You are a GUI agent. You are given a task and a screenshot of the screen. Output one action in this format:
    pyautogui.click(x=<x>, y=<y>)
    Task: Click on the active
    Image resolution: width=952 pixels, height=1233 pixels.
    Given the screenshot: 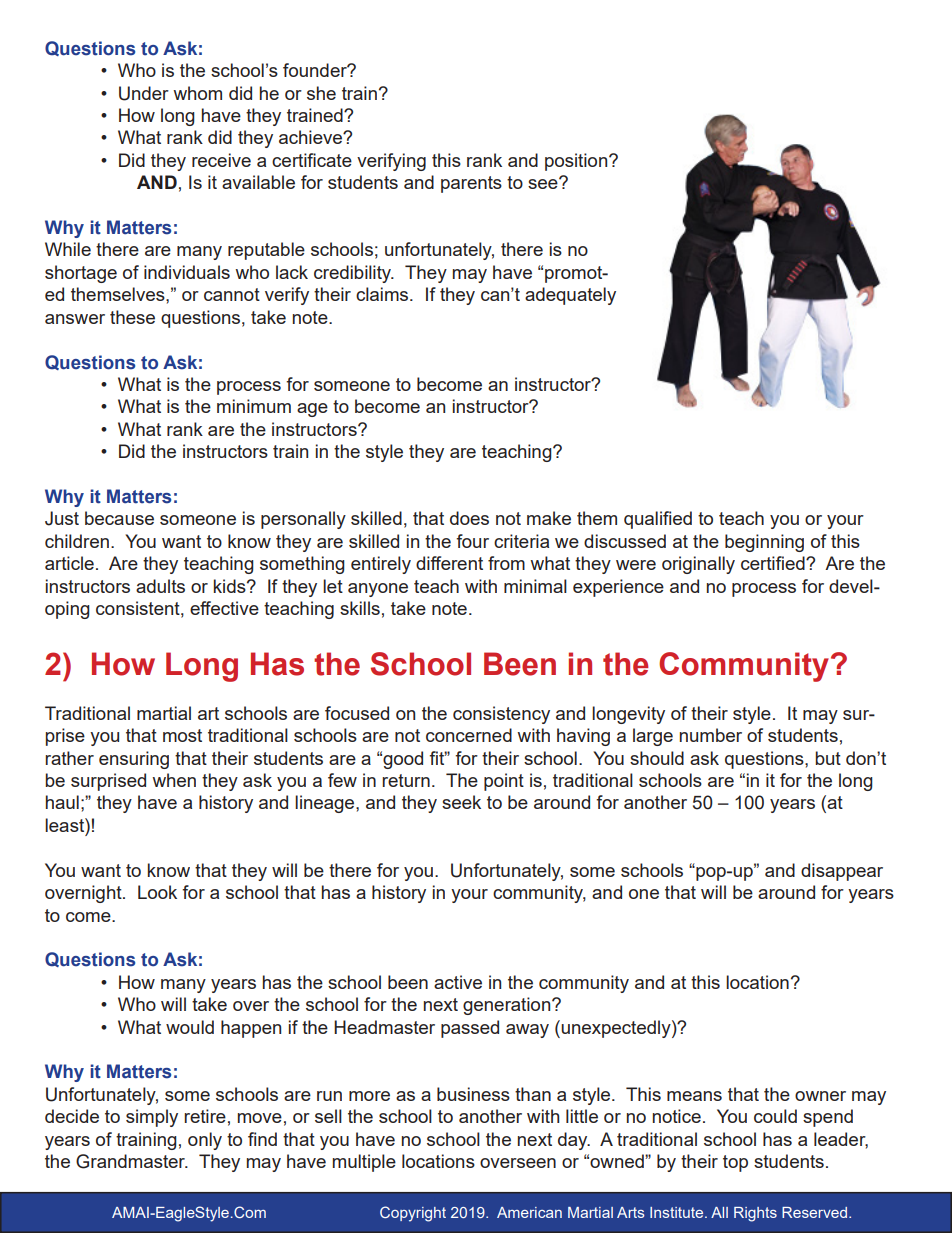 What is the action you would take?
    pyautogui.click(x=458, y=982)
